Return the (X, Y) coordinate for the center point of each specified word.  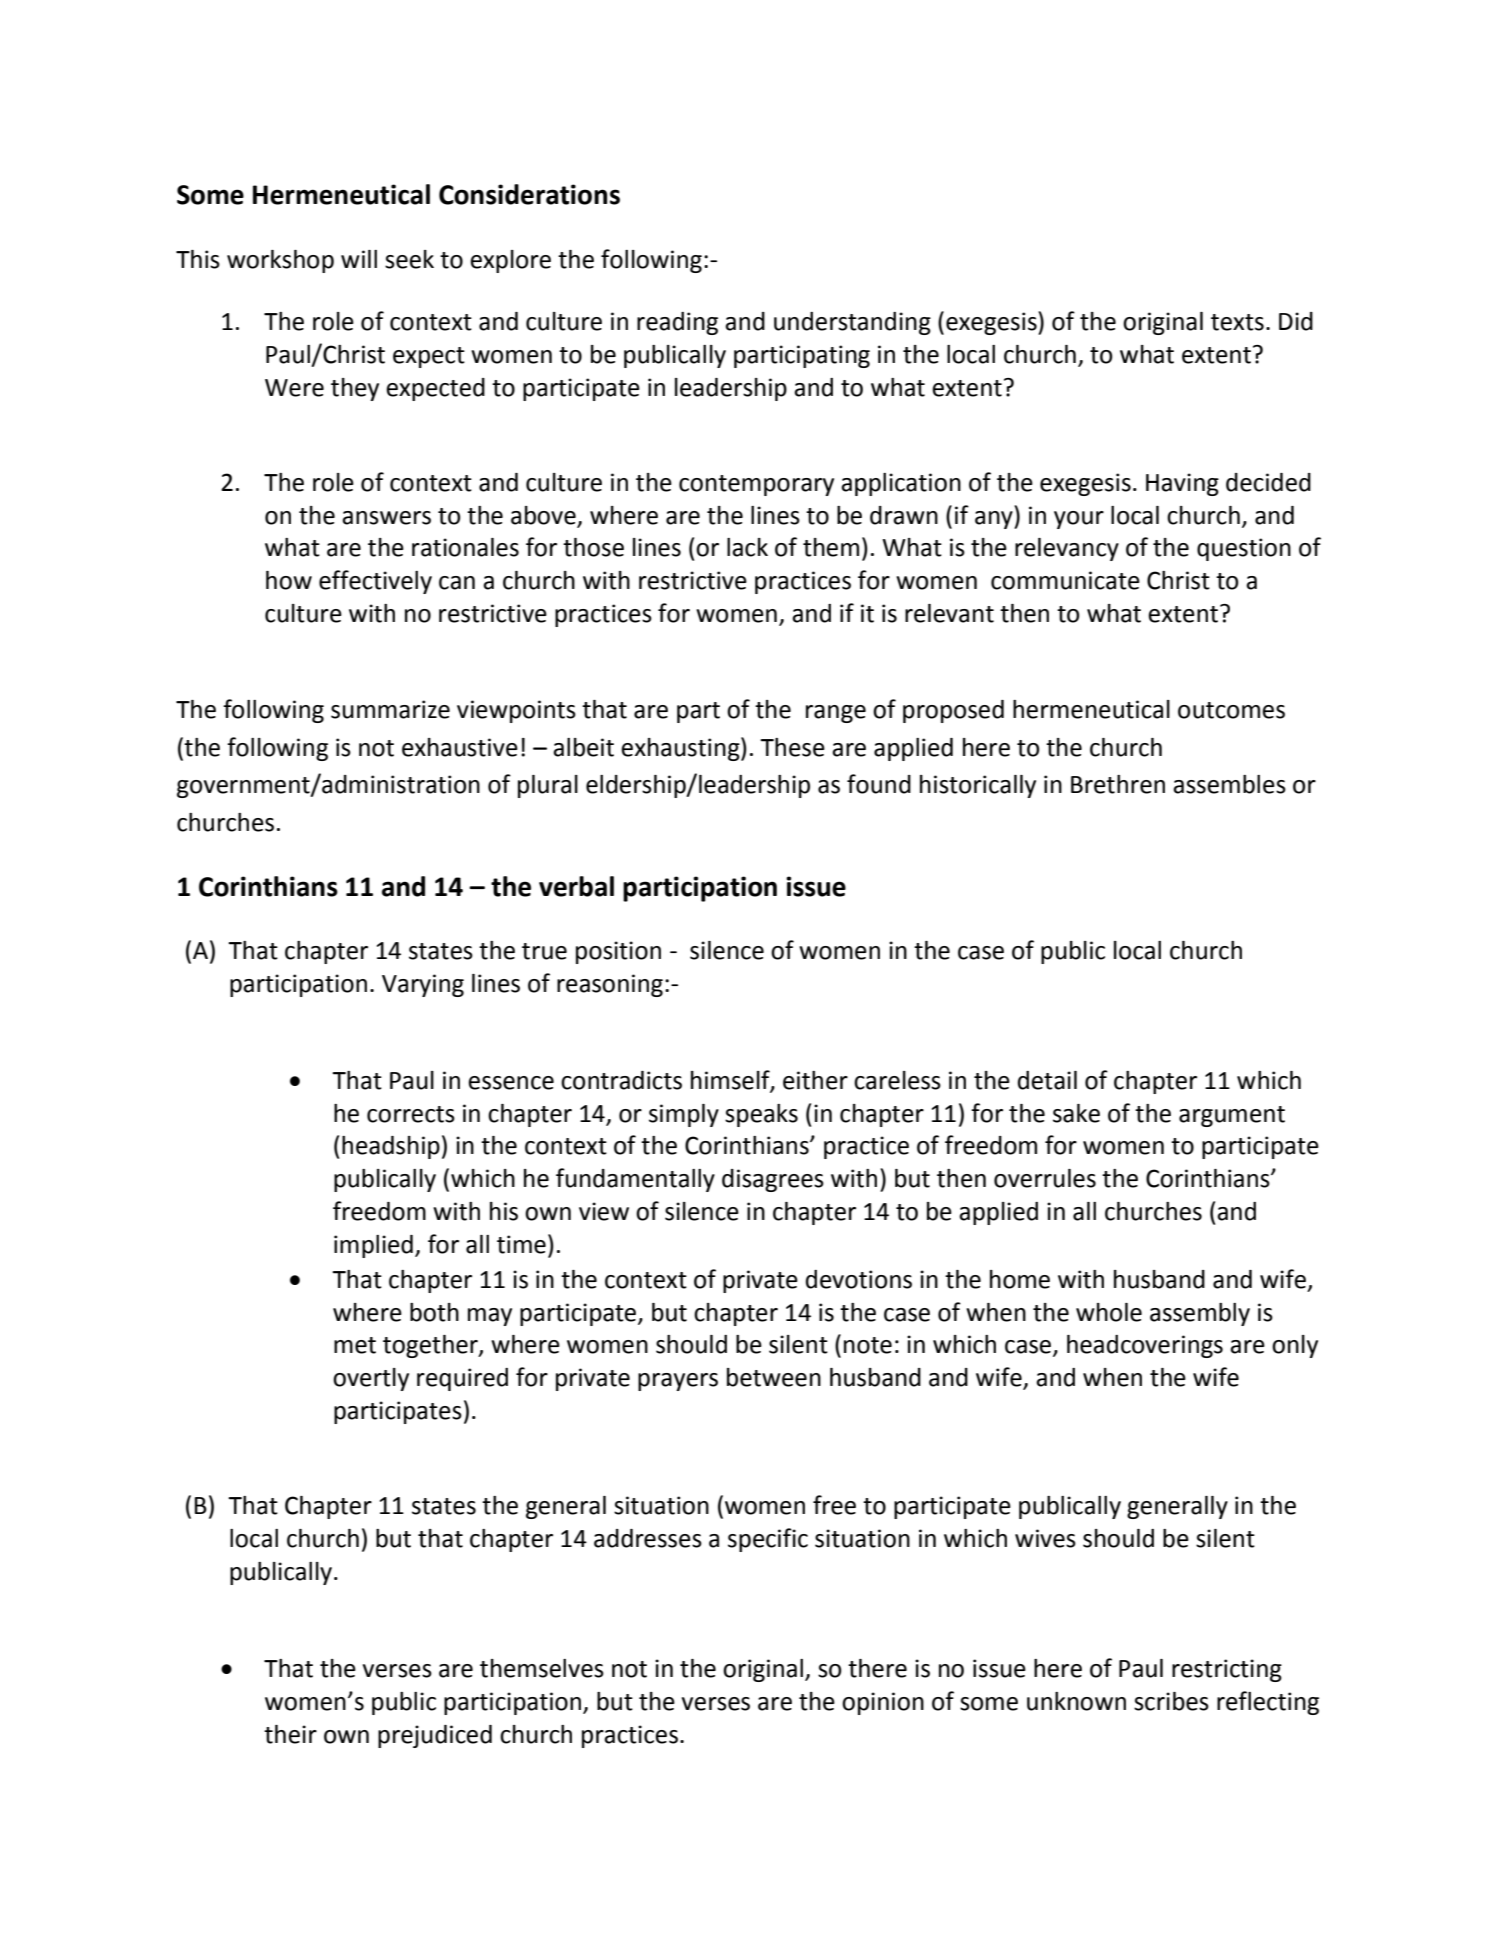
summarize (390, 709)
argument (1232, 1116)
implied (373, 1246)
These (792, 747)
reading (677, 323)
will (359, 259)
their (290, 1734)
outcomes (1231, 710)
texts (1237, 322)
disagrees (773, 1180)
